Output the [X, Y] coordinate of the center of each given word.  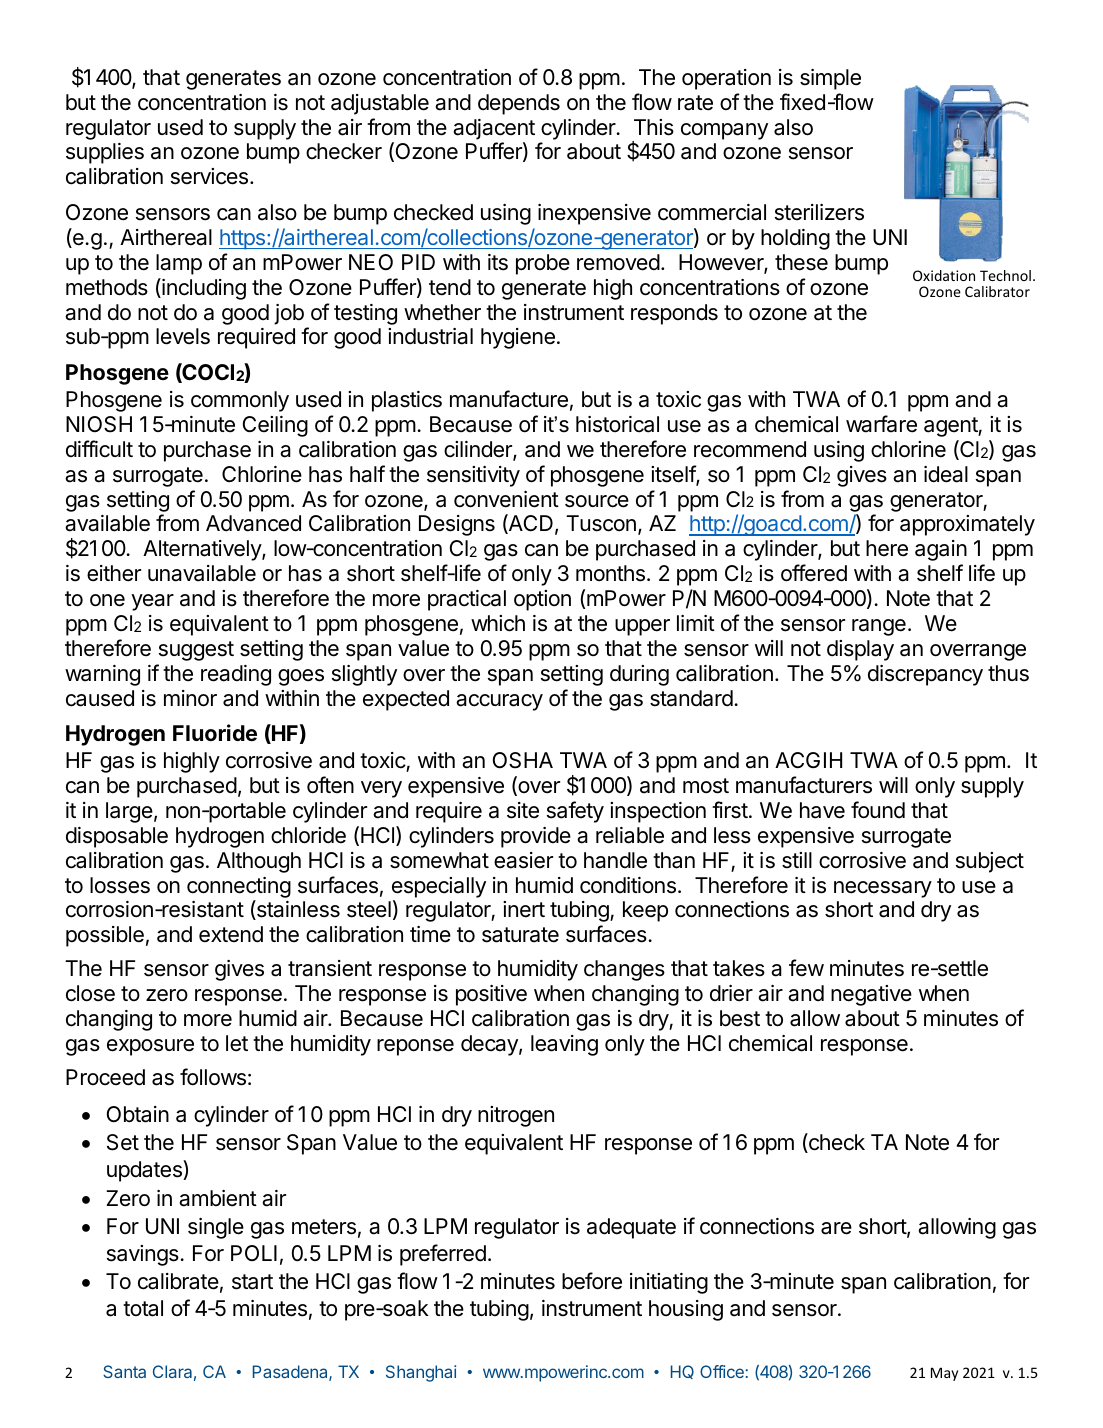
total [143, 1308]
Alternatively [203, 550]
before [592, 1281]
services [209, 176]
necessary [883, 889]
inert [524, 909]
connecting [239, 887]
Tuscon [601, 523]
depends [519, 104]
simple [830, 79]
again [941, 550]
